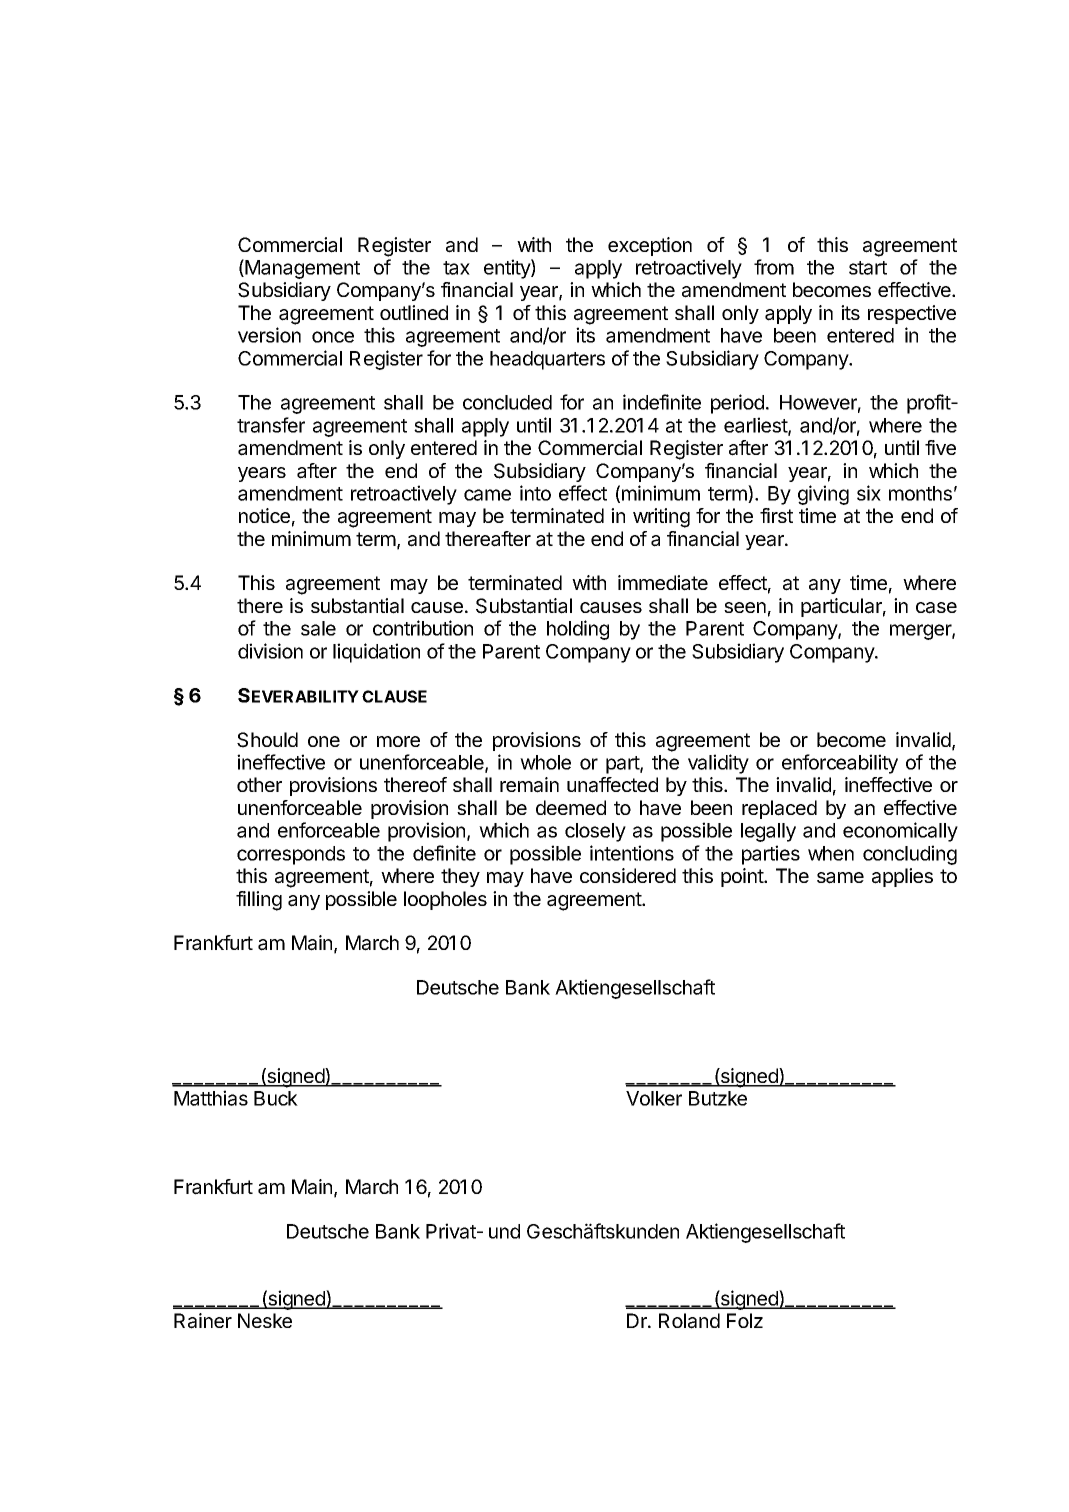 The width and height of the screenshot is (1069, 1512). I want to click on Rainer, so click(203, 1321).
